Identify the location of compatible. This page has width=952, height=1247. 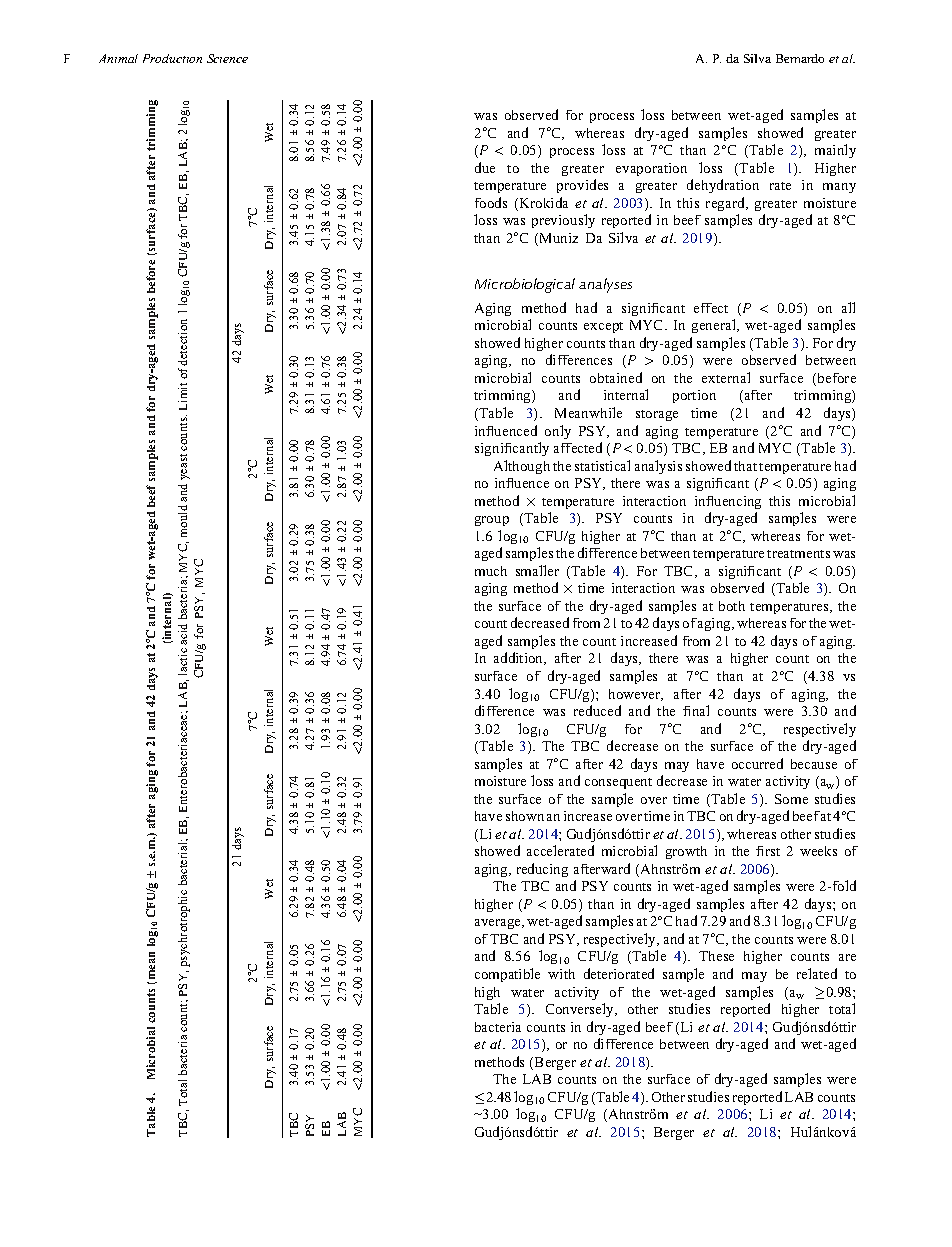
(507, 975).
